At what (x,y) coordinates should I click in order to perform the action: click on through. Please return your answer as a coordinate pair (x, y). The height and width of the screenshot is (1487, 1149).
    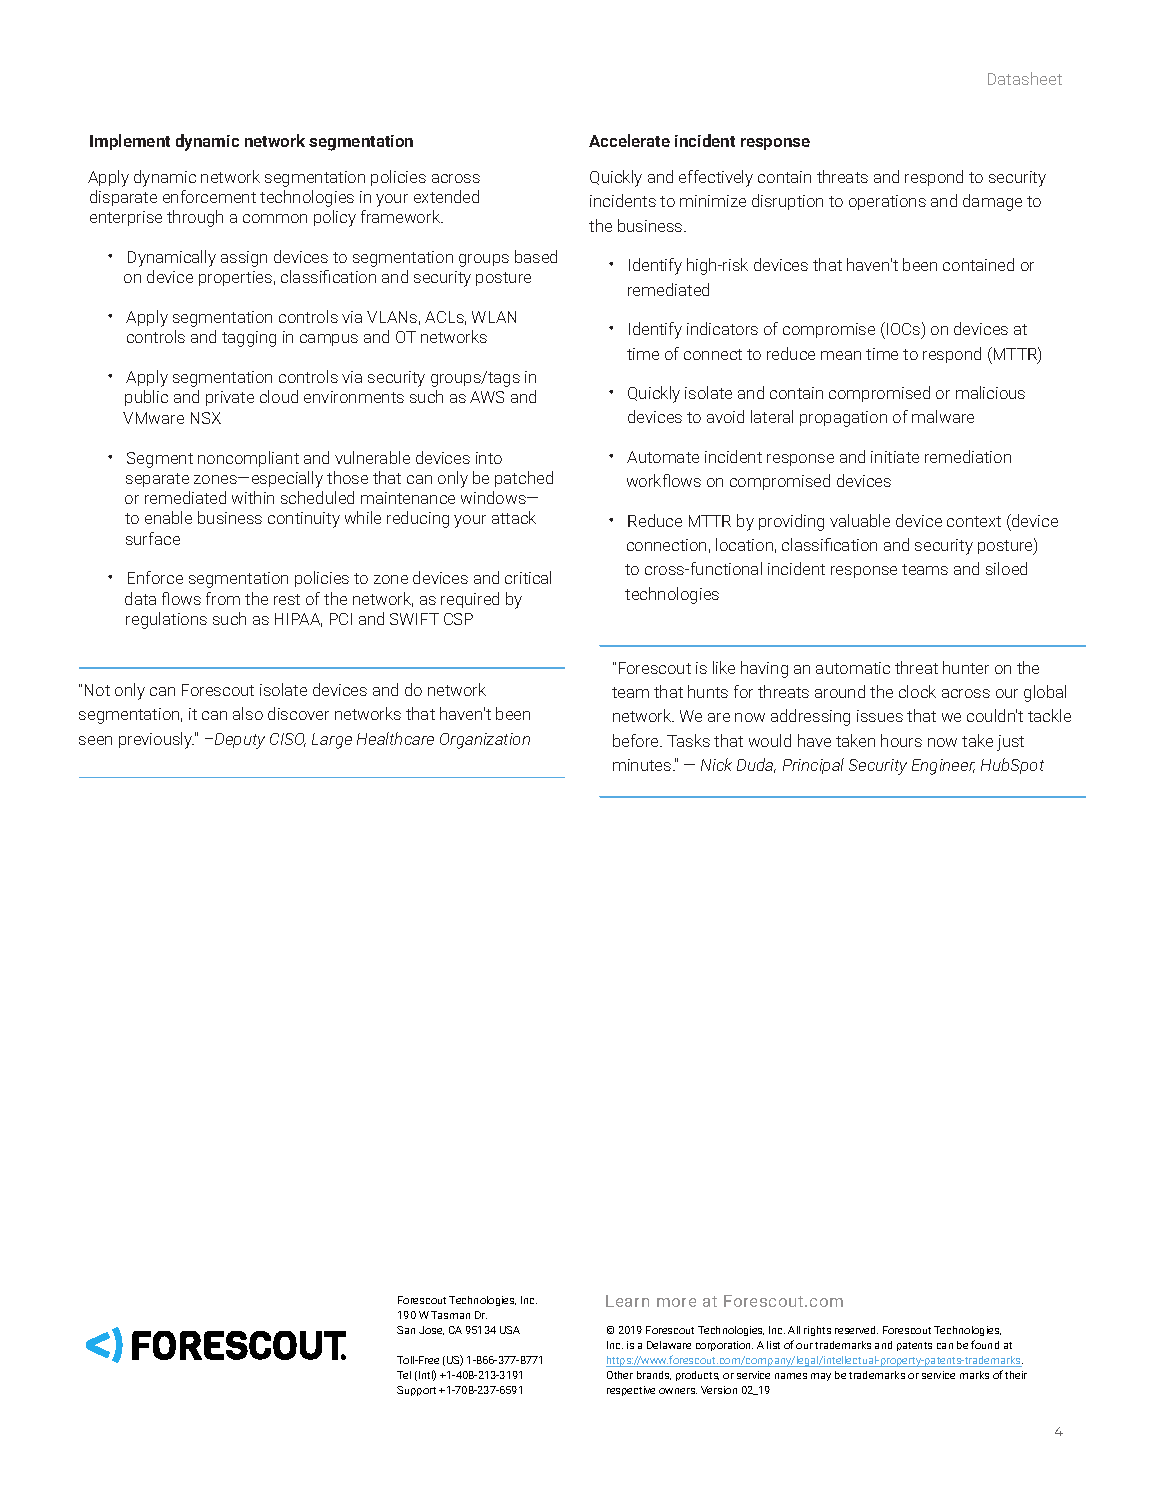
    Looking at the image, I should click on (195, 218).
